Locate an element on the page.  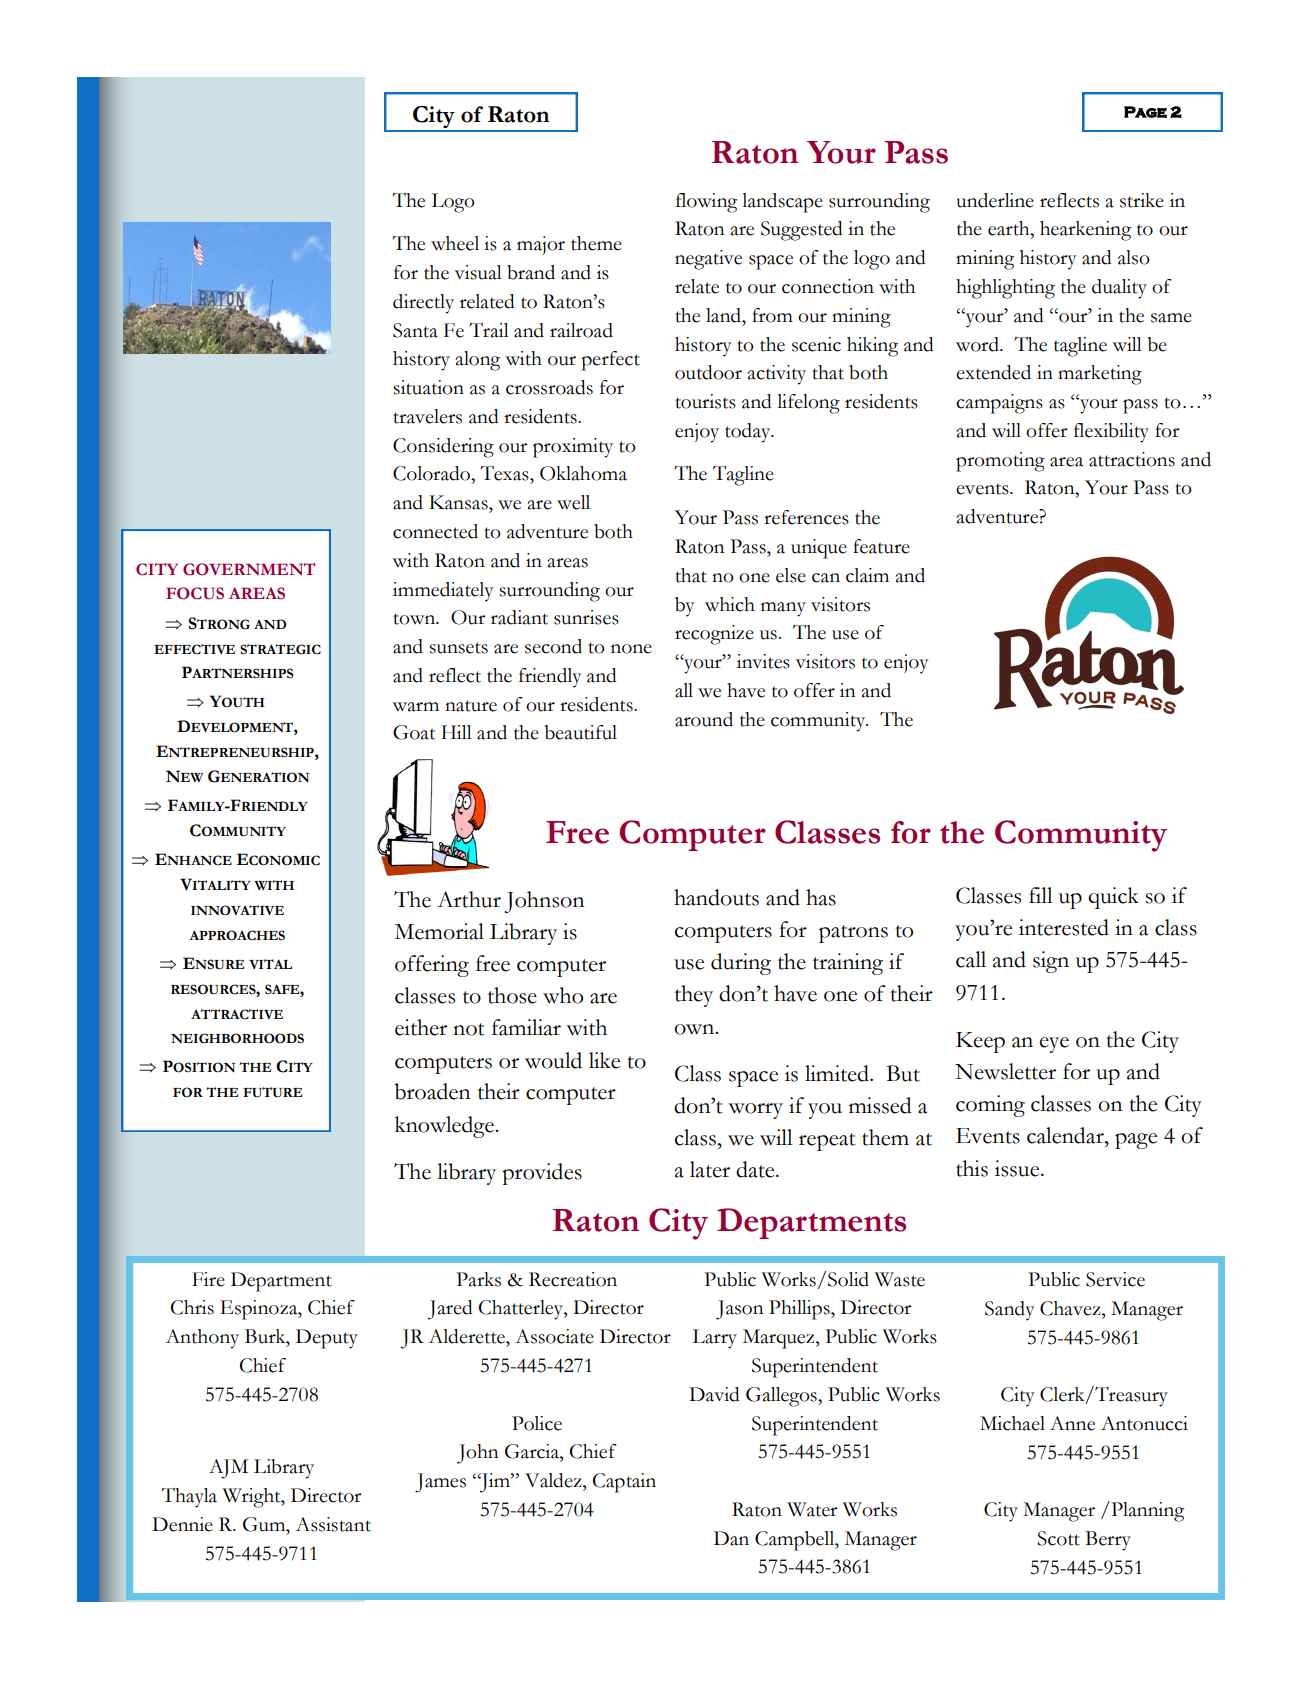
fill is located at coordinates (1041, 895).
